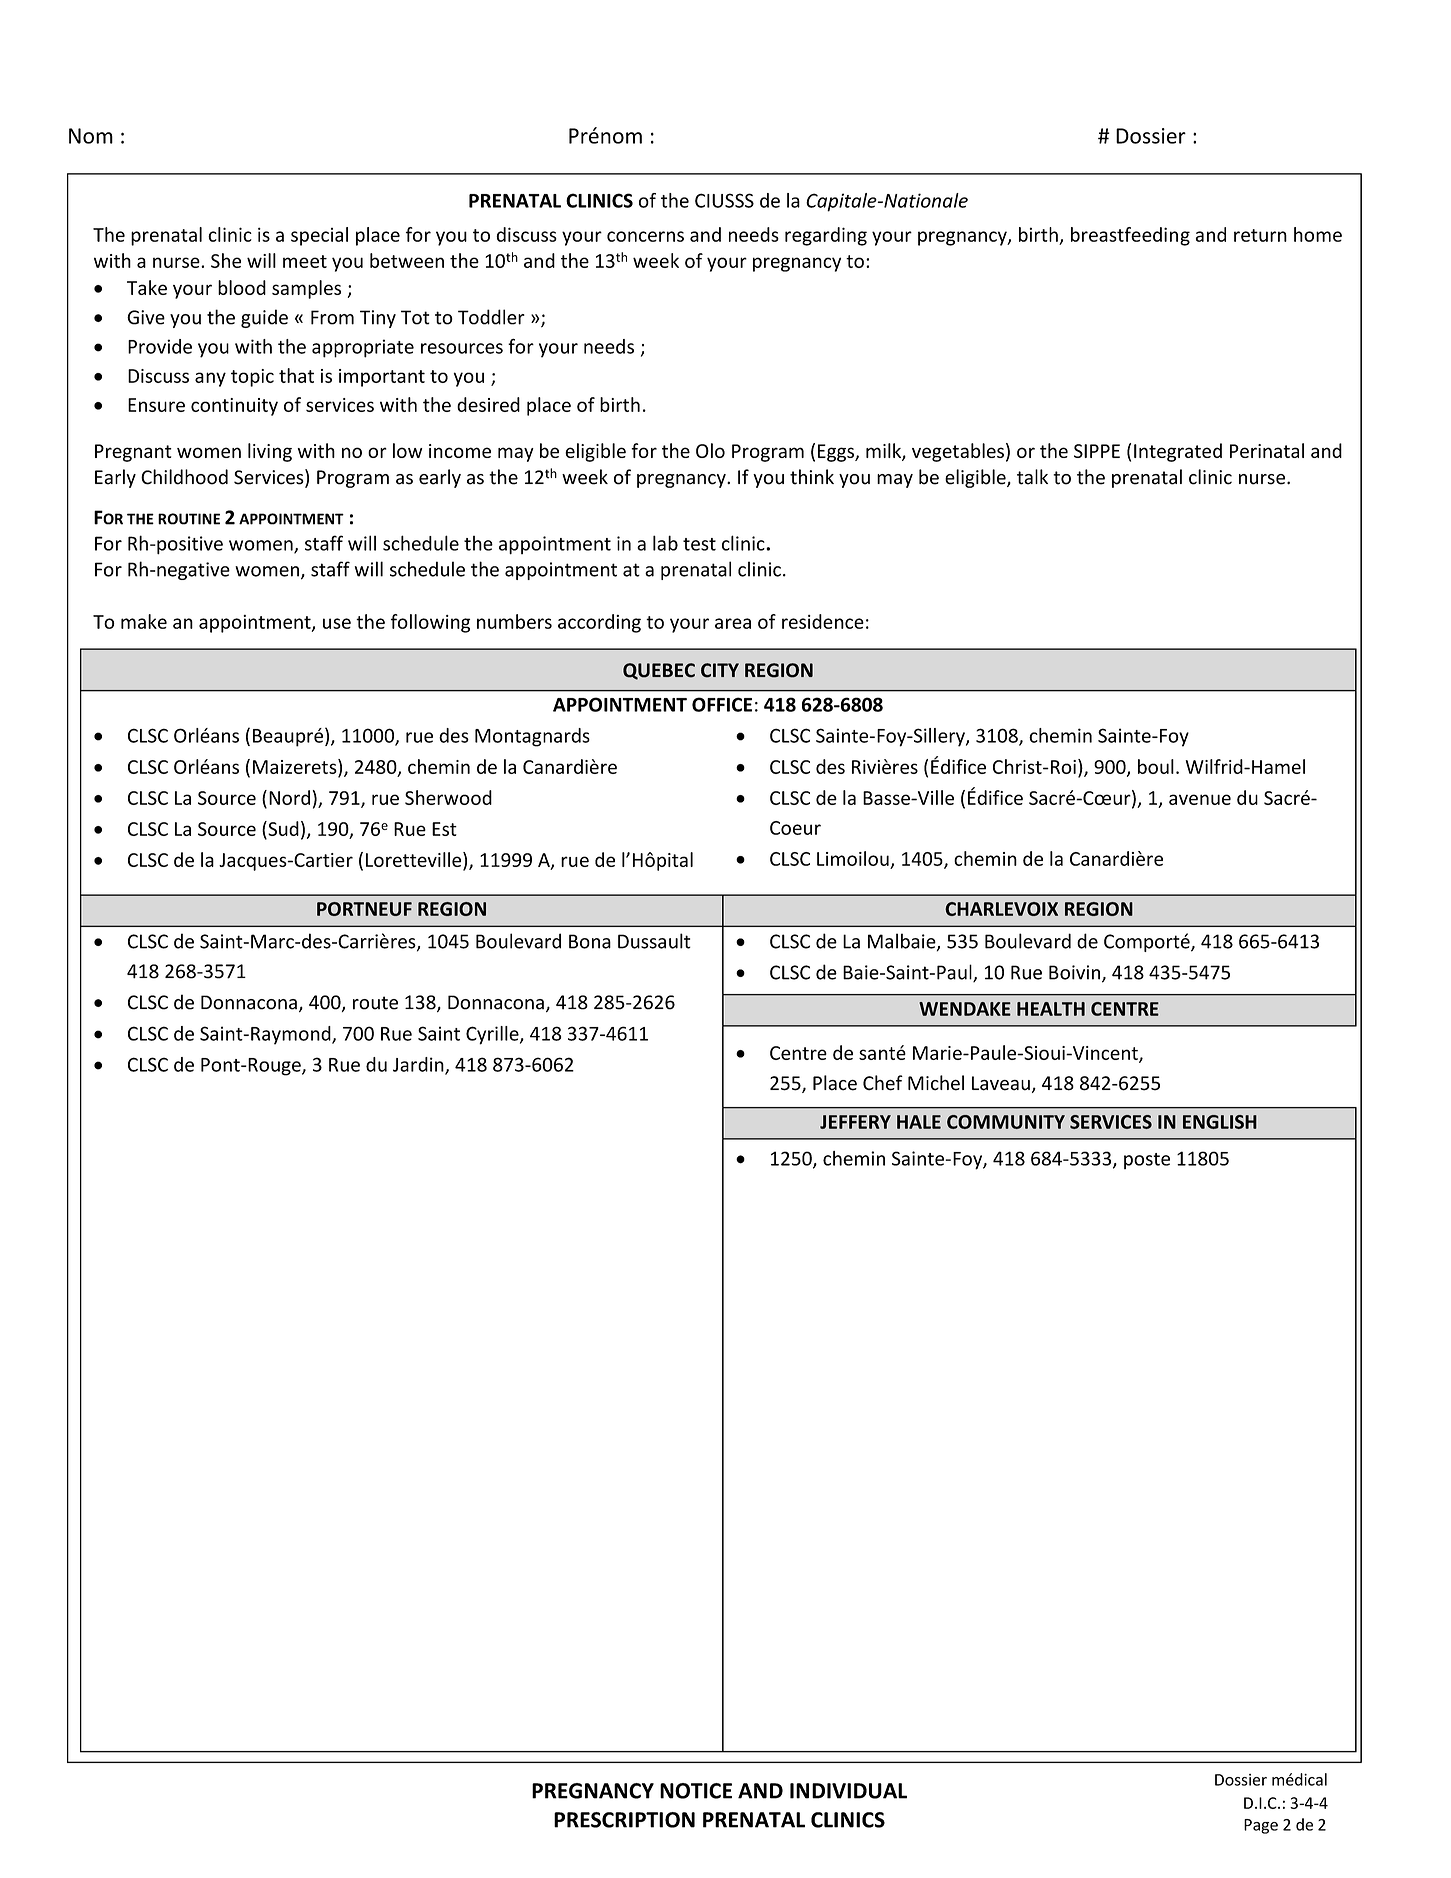  I want to click on use, so click(337, 623).
